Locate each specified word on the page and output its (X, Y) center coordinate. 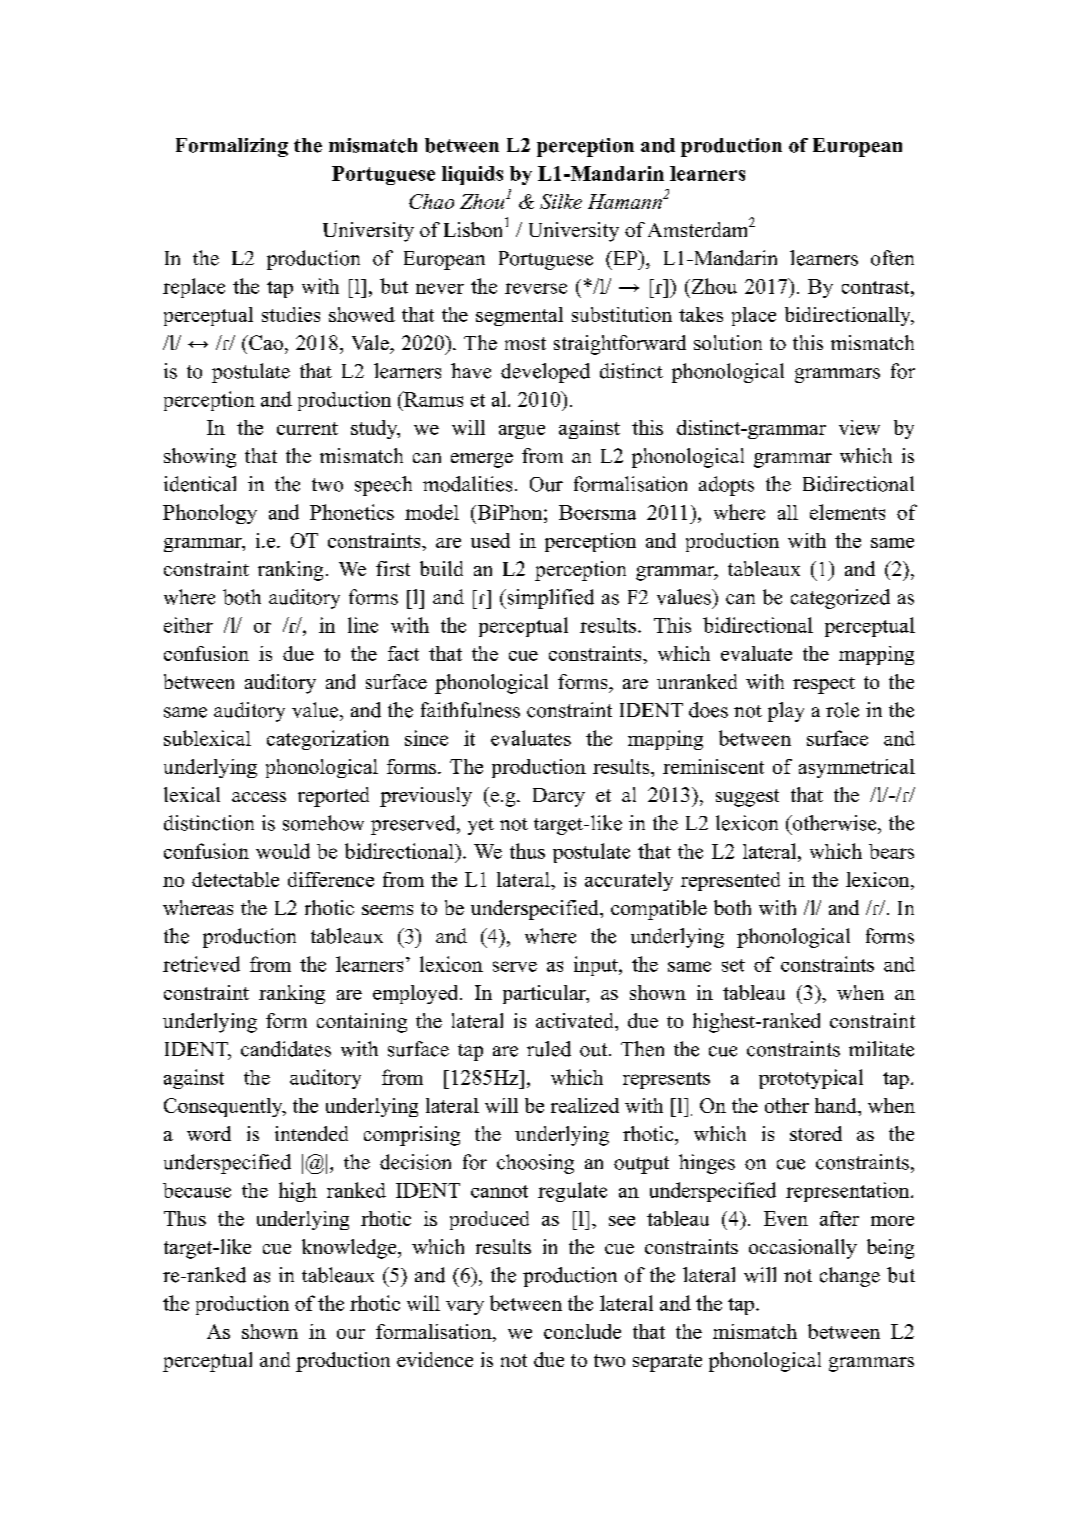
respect (824, 685)
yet (481, 826)
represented (730, 881)
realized (585, 1105)
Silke (561, 201)
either (188, 625)
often (892, 258)
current (307, 428)
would (283, 851)
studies (291, 314)
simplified (549, 599)
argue (522, 432)
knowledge (350, 1249)
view (859, 427)
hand (837, 1105)
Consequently (224, 1107)
